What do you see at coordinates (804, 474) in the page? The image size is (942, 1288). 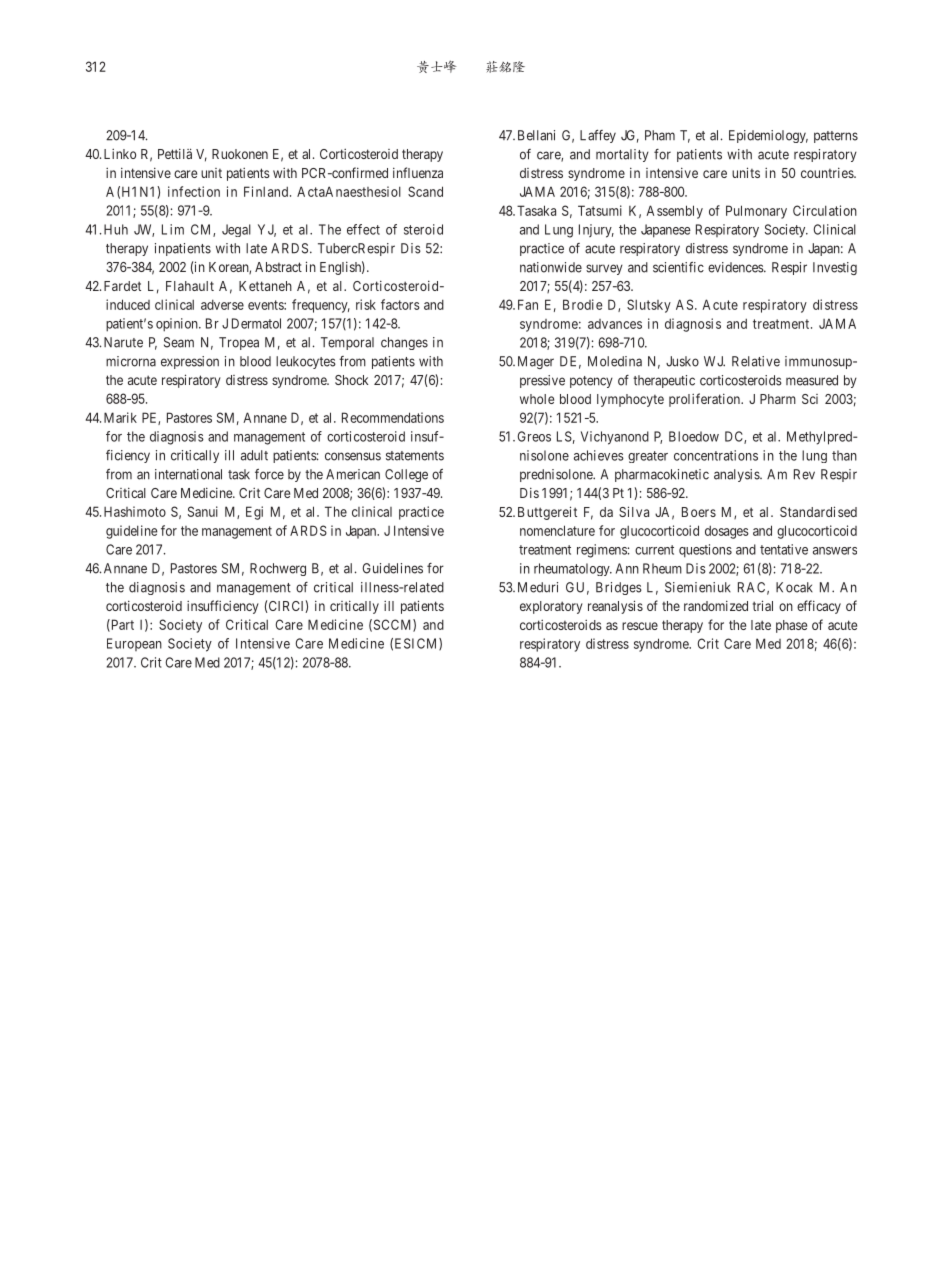 I see `Rev` at bounding box center [804, 474].
